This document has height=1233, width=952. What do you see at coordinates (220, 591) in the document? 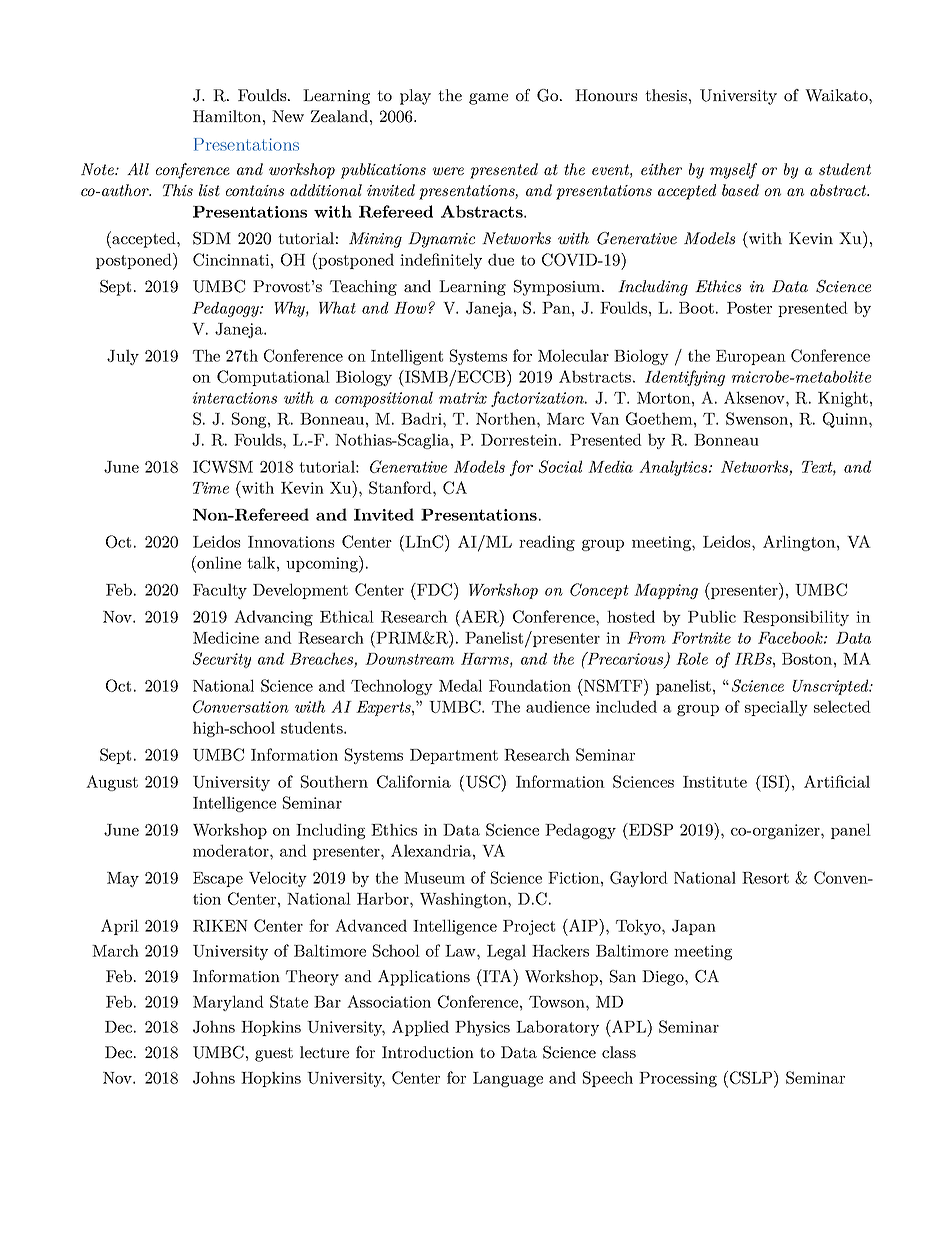
I see `Faculty` at bounding box center [220, 591].
